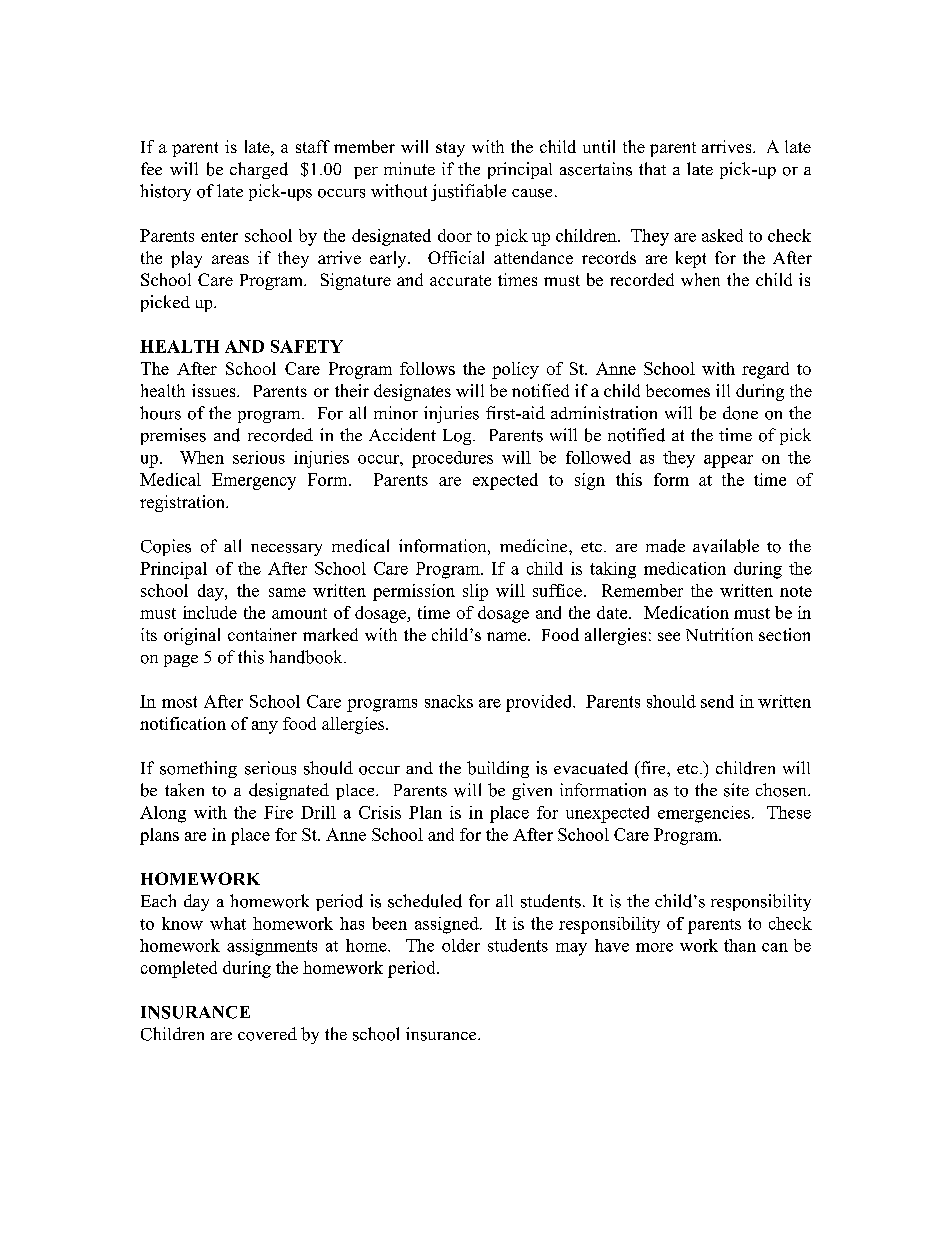 This screenshot has width=952, height=1233. What do you see at coordinates (427, 368) in the screenshot?
I see `follows` at bounding box center [427, 368].
